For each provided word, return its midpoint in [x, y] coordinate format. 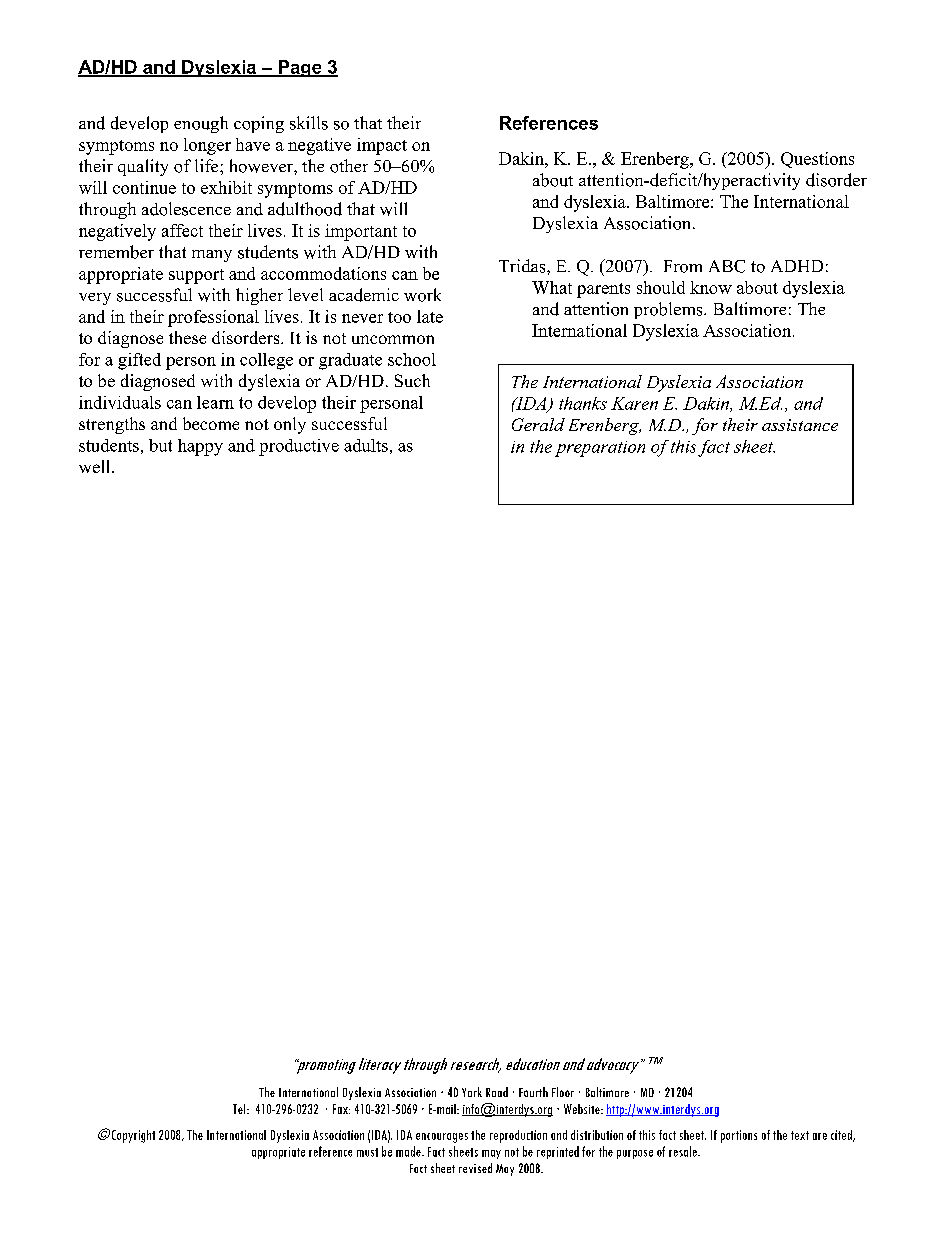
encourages [442, 1138]
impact [382, 146]
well [96, 466]
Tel [240, 1109]
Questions [817, 160]
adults [366, 445]
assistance [800, 425]
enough [201, 124]
